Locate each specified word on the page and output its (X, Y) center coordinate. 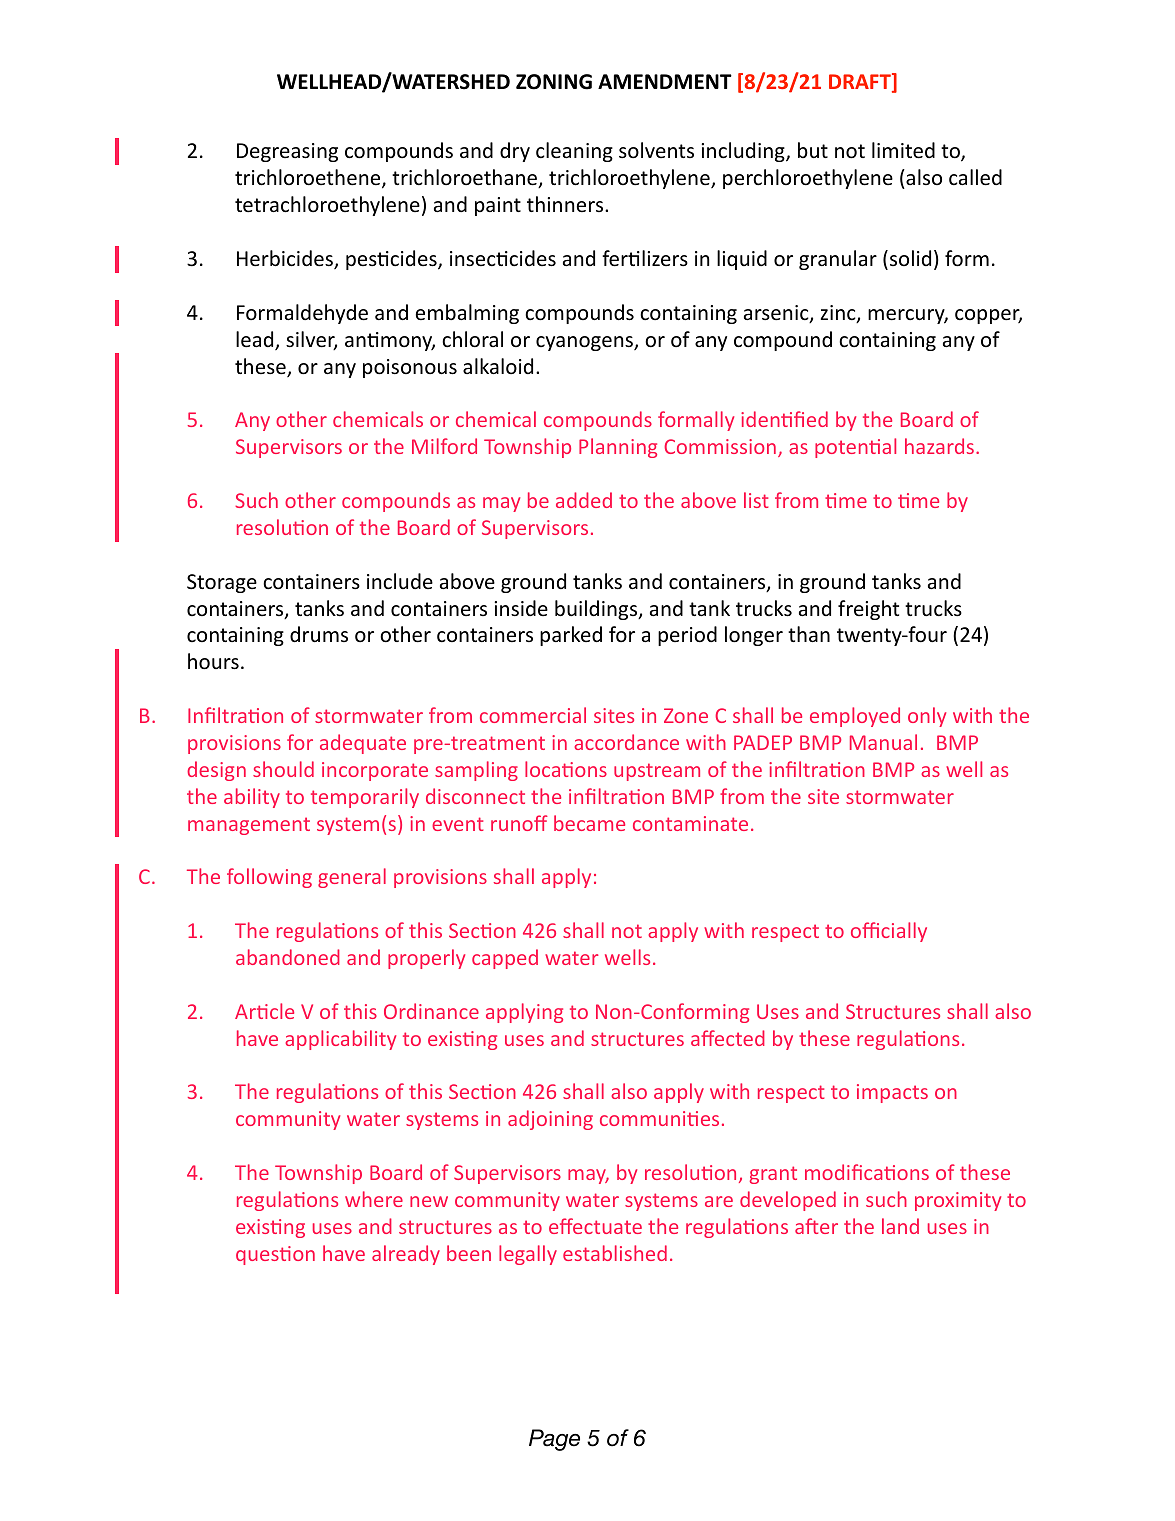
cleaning (574, 152)
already (406, 1255)
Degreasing (287, 152)
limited (903, 150)
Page (554, 1440)
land (900, 1226)
